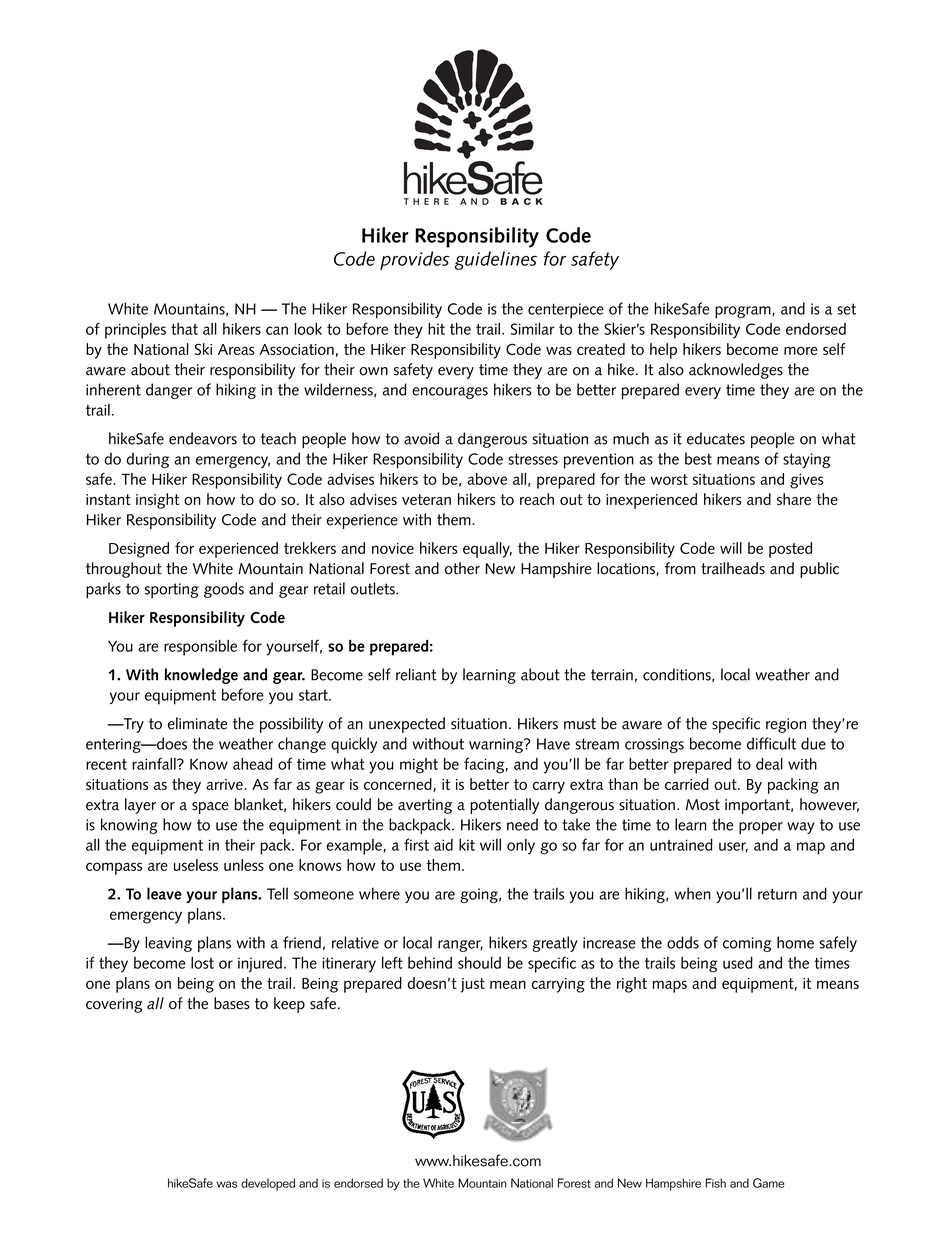 The height and width of the page is (1233, 952). I want to click on that, so click(184, 329).
